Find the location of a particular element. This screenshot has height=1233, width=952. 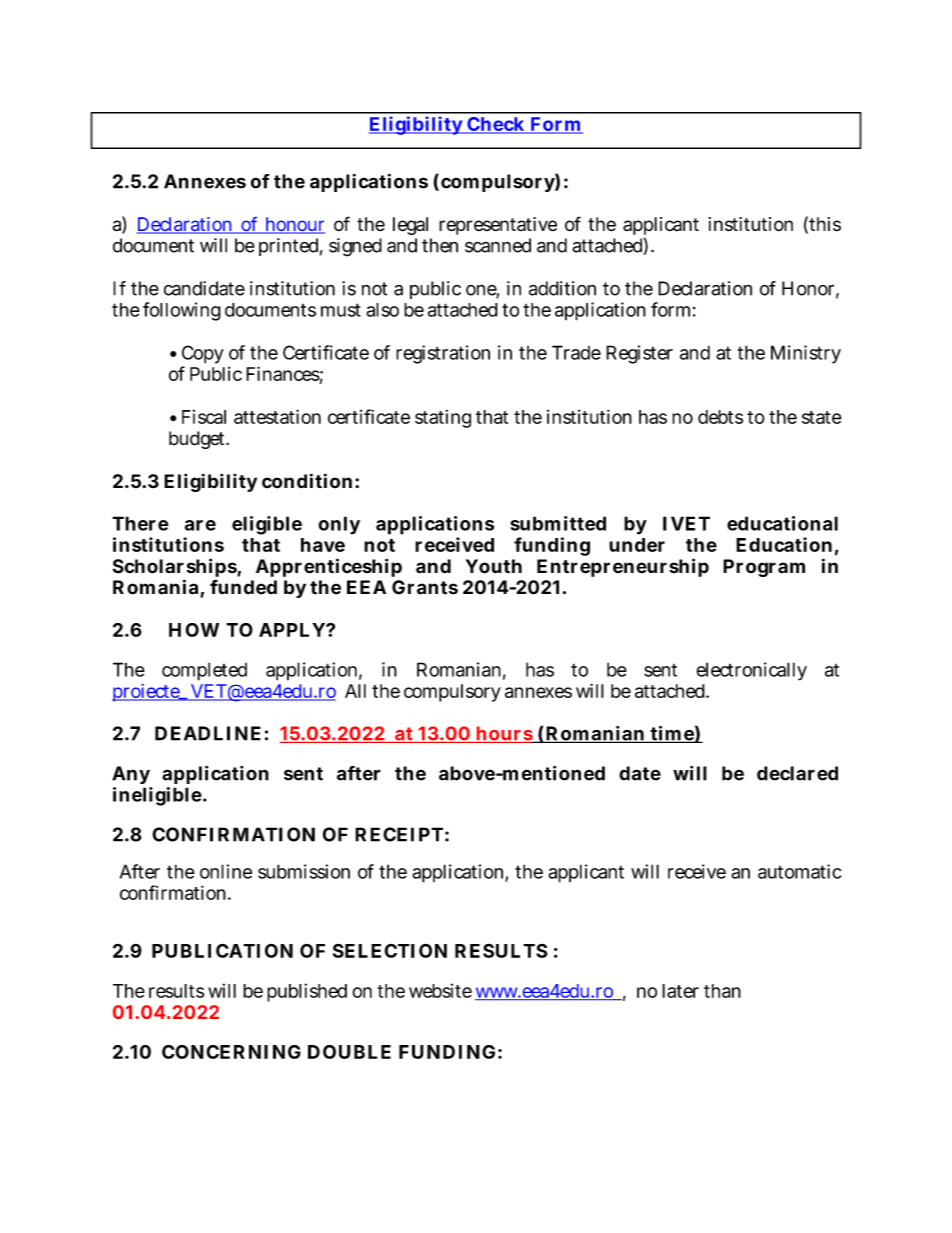

honour is located at coordinates (294, 225).
